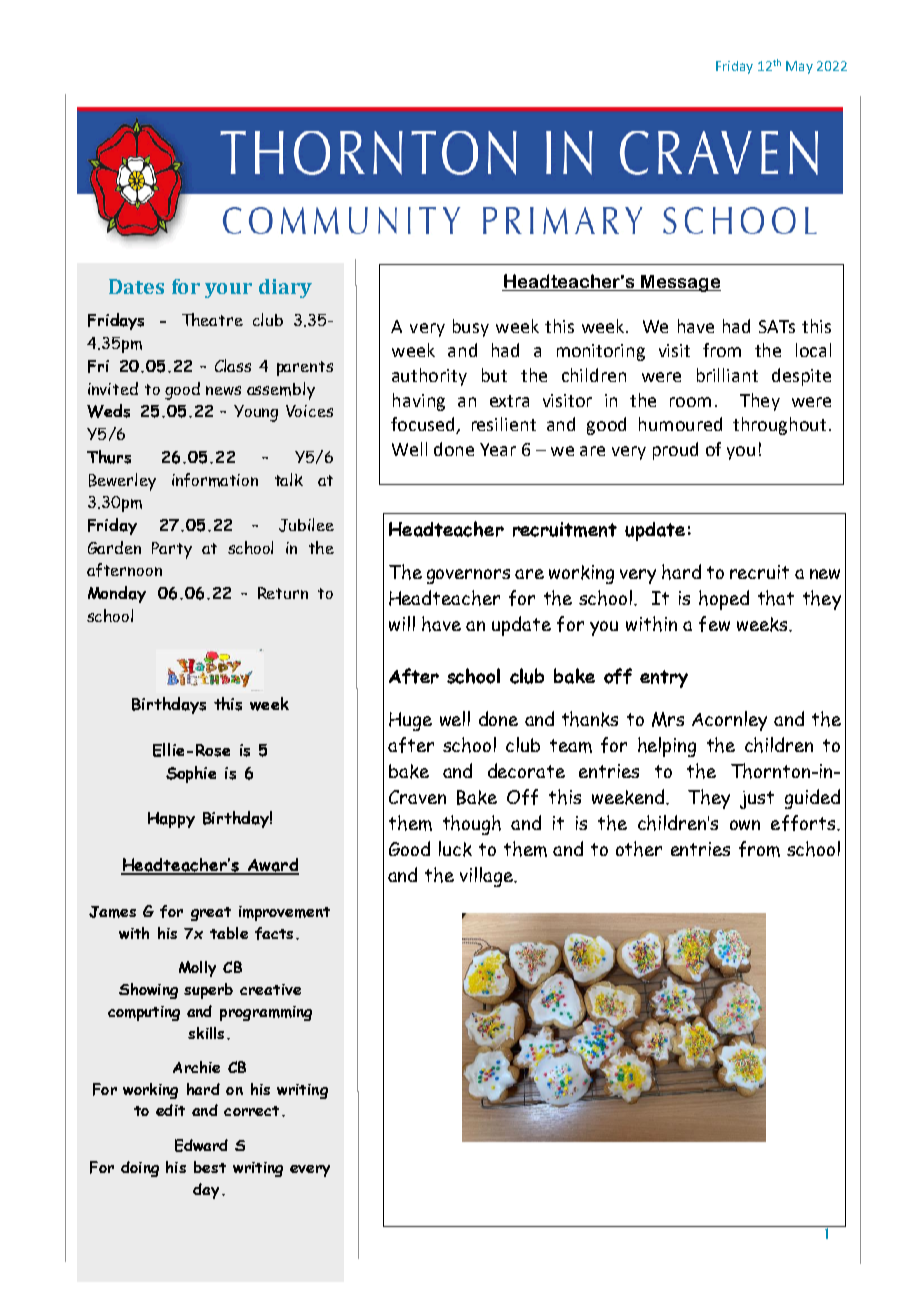  I want to click on other, so click(639, 849).
